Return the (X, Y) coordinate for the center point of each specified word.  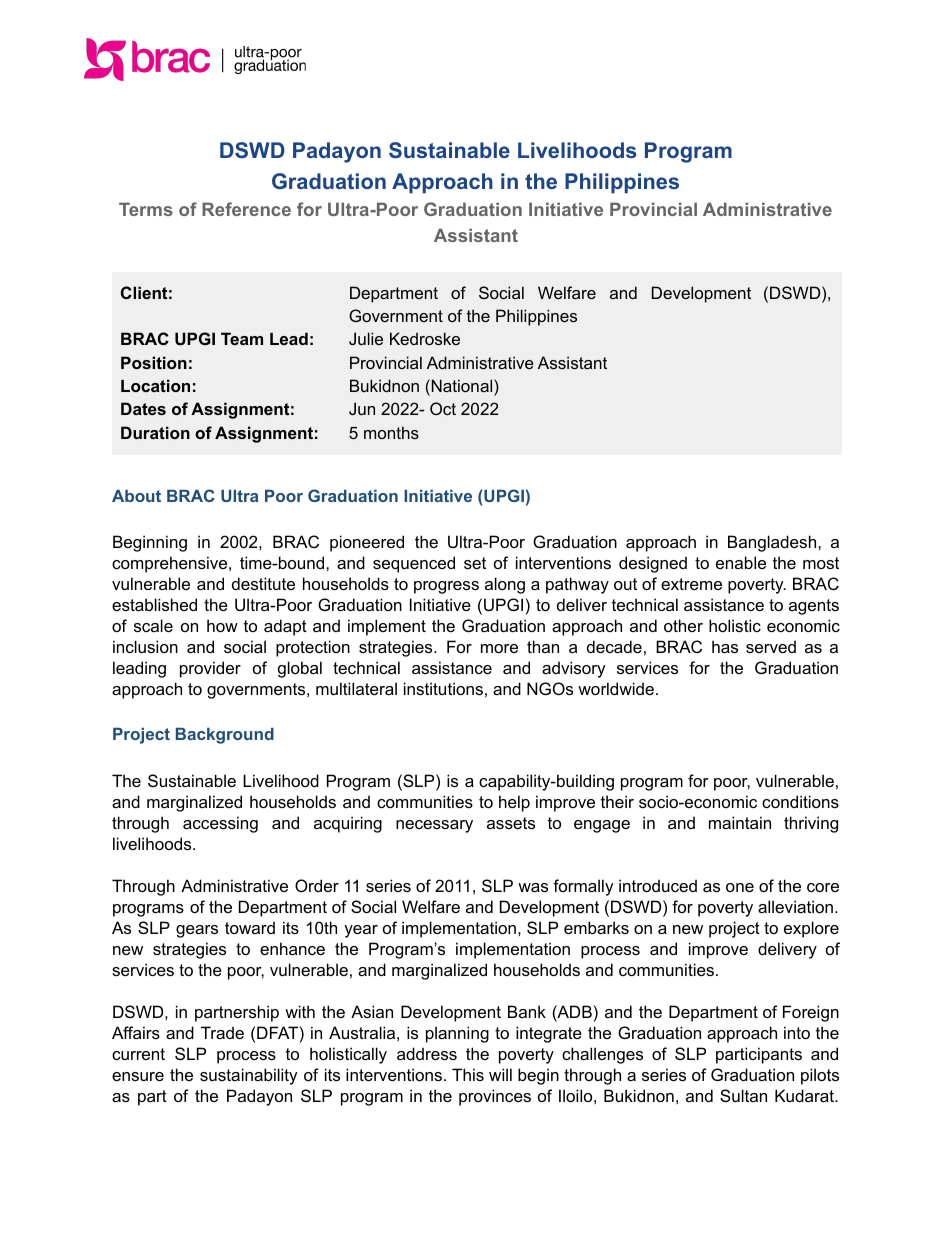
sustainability (249, 1076)
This (468, 1074)
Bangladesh (773, 543)
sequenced (414, 564)
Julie (366, 338)
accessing (220, 824)
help (514, 803)
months (391, 432)
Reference (246, 209)
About (136, 496)
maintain (740, 822)
